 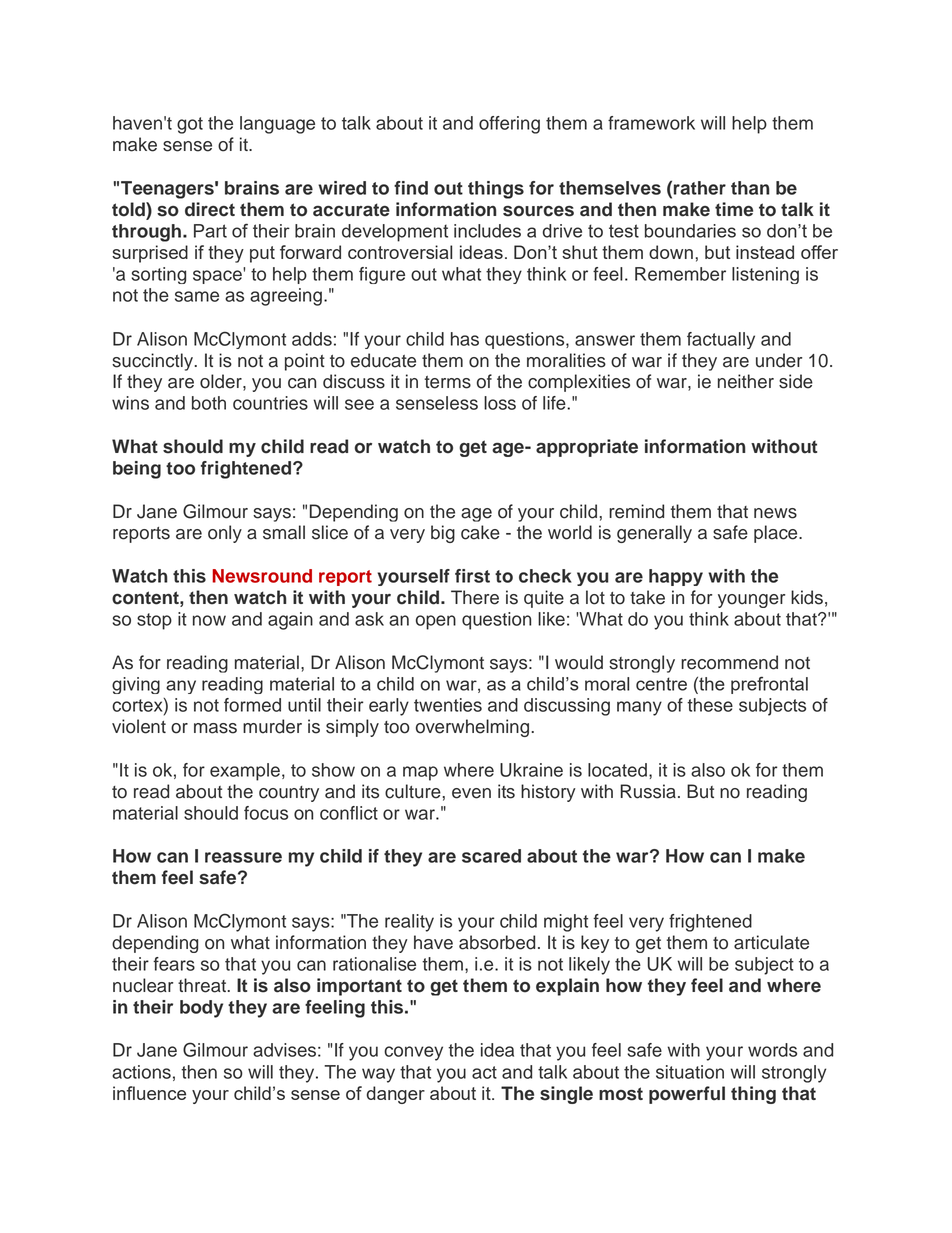 I want to click on actions, so click(x=141, y=1072).
